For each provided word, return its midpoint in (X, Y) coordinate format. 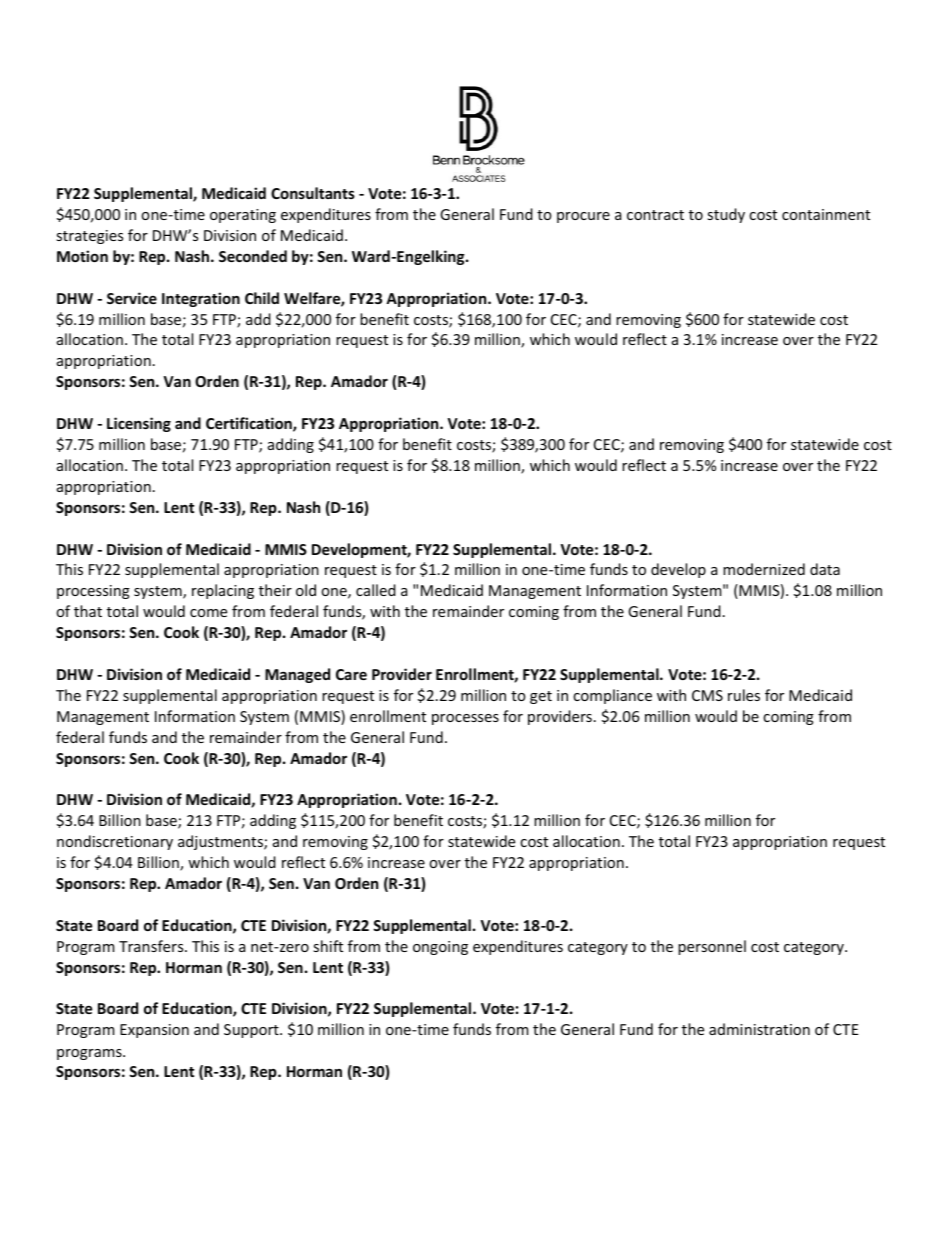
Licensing (139, 424)
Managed (297, 675)
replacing (223, 591)
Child (262, 298)
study (726, 215)
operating (243, 216)
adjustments (221, 842)
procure (583, 217)
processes (465, 719)
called (376, 590)
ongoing (440, 948)
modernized (764, 569)
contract (655, 215)
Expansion (154, 1031)
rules (744, 695)
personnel (712, 947)
